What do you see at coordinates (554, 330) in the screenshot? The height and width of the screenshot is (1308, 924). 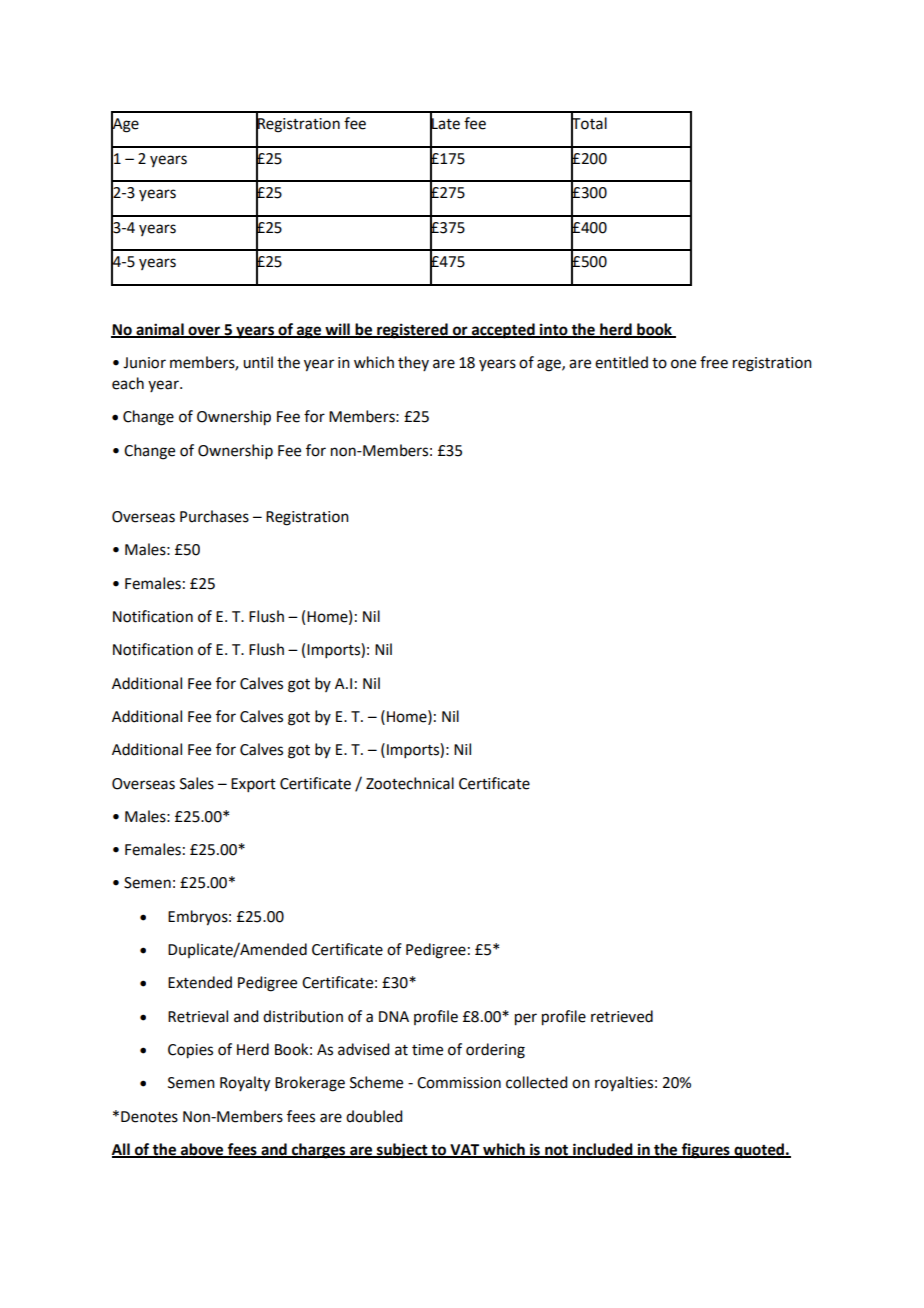 I see `into` at bounding box center [554, 330].
